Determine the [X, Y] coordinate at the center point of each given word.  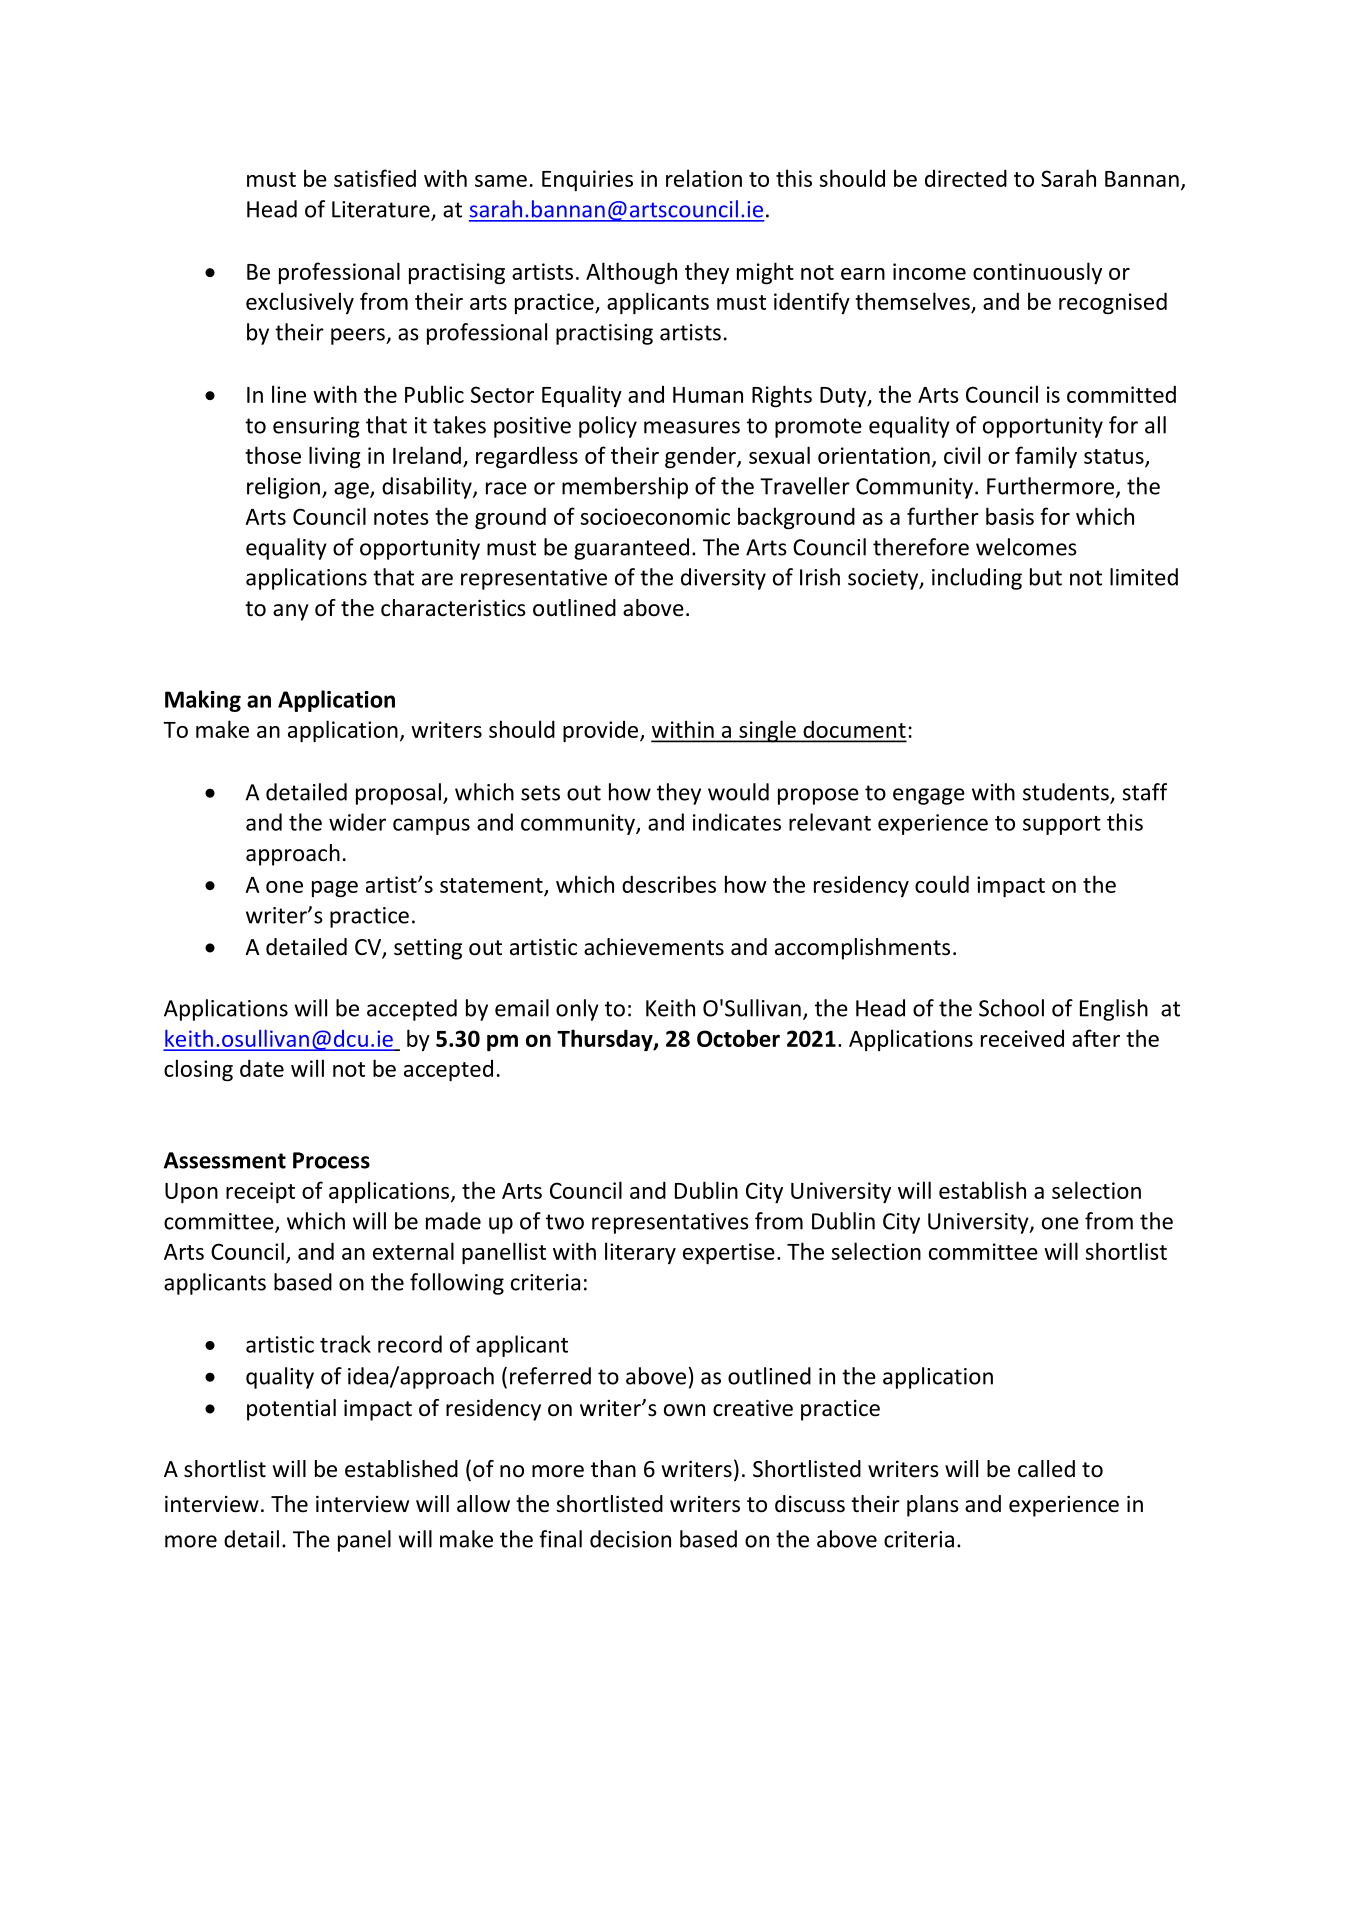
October [738, 1038]
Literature [382, 210]
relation [704, 178]
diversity [723, 579]
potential [291, 1410]
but [1046, 577]
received [1022, 1038]
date [262, 1068]
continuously [1037, 273]
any [291, 612]
